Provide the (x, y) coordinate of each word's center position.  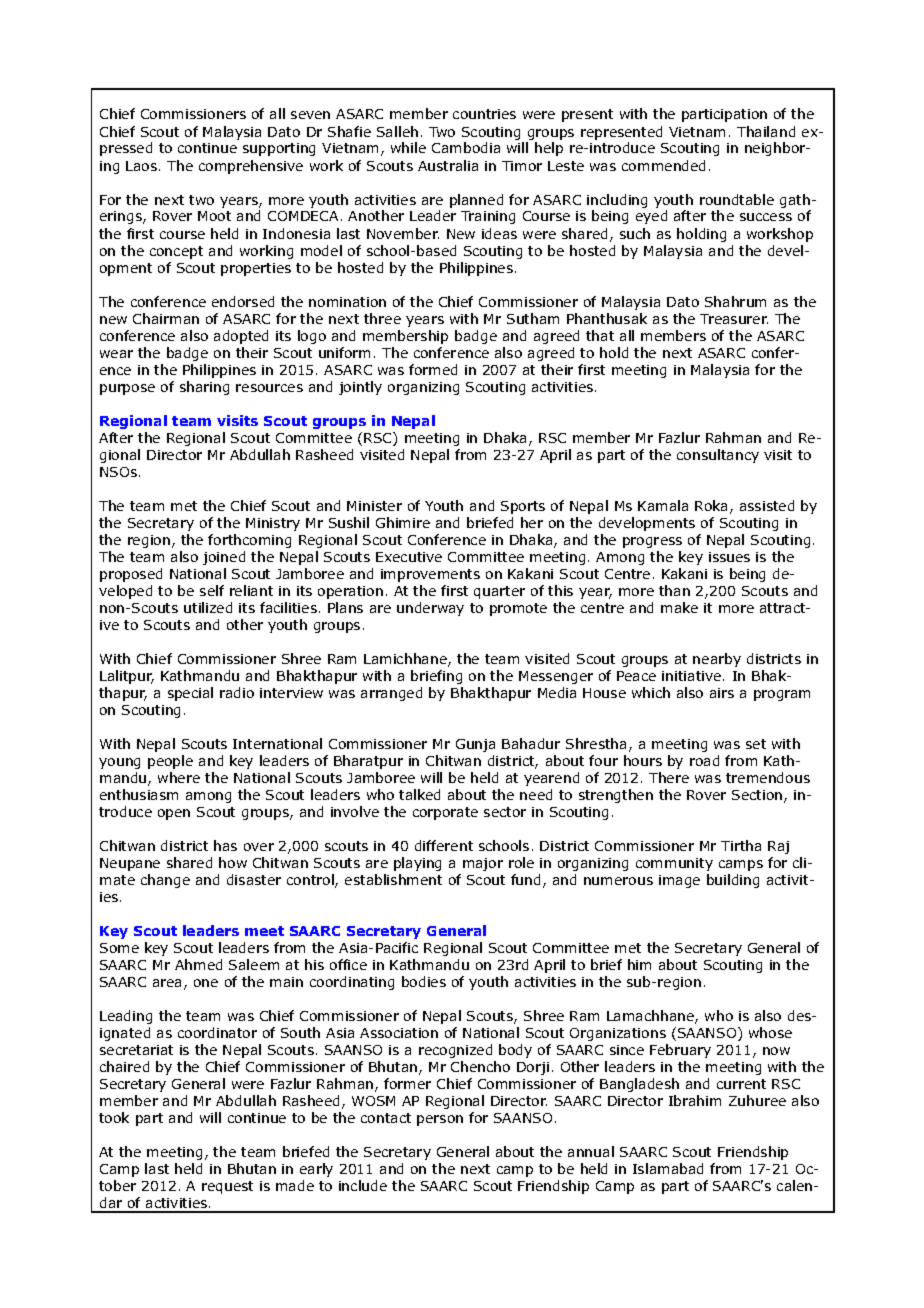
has (225, 845)
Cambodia (466, 147)
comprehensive (251, 167)
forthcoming (249, 541)
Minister (374, 506)
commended (663, 165)
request (227, 1187)
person (440, 1120)
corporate (445, 813)
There (669, 777)
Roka (713, 507)
